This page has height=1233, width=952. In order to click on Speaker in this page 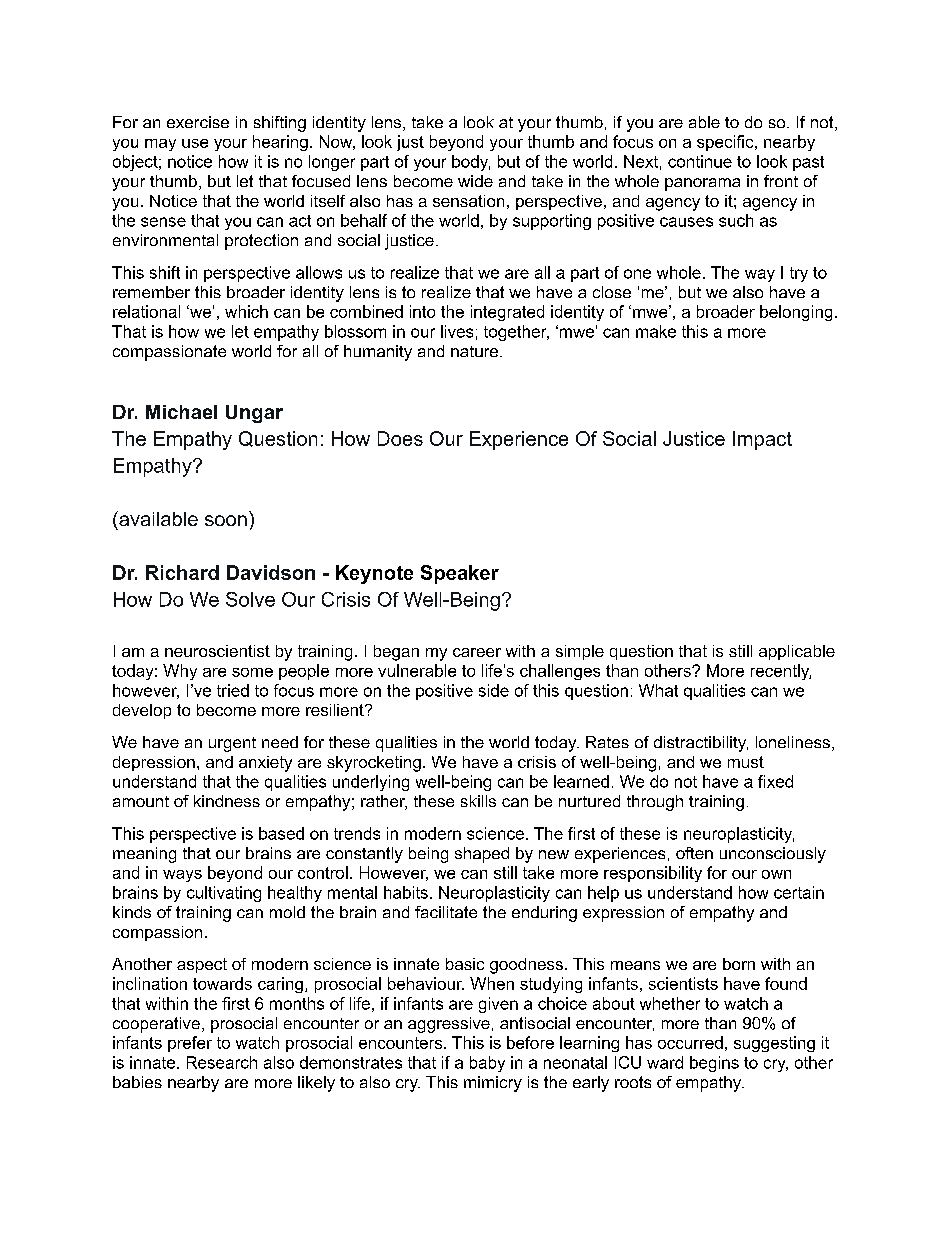, I will do `click(460, 574)`.
